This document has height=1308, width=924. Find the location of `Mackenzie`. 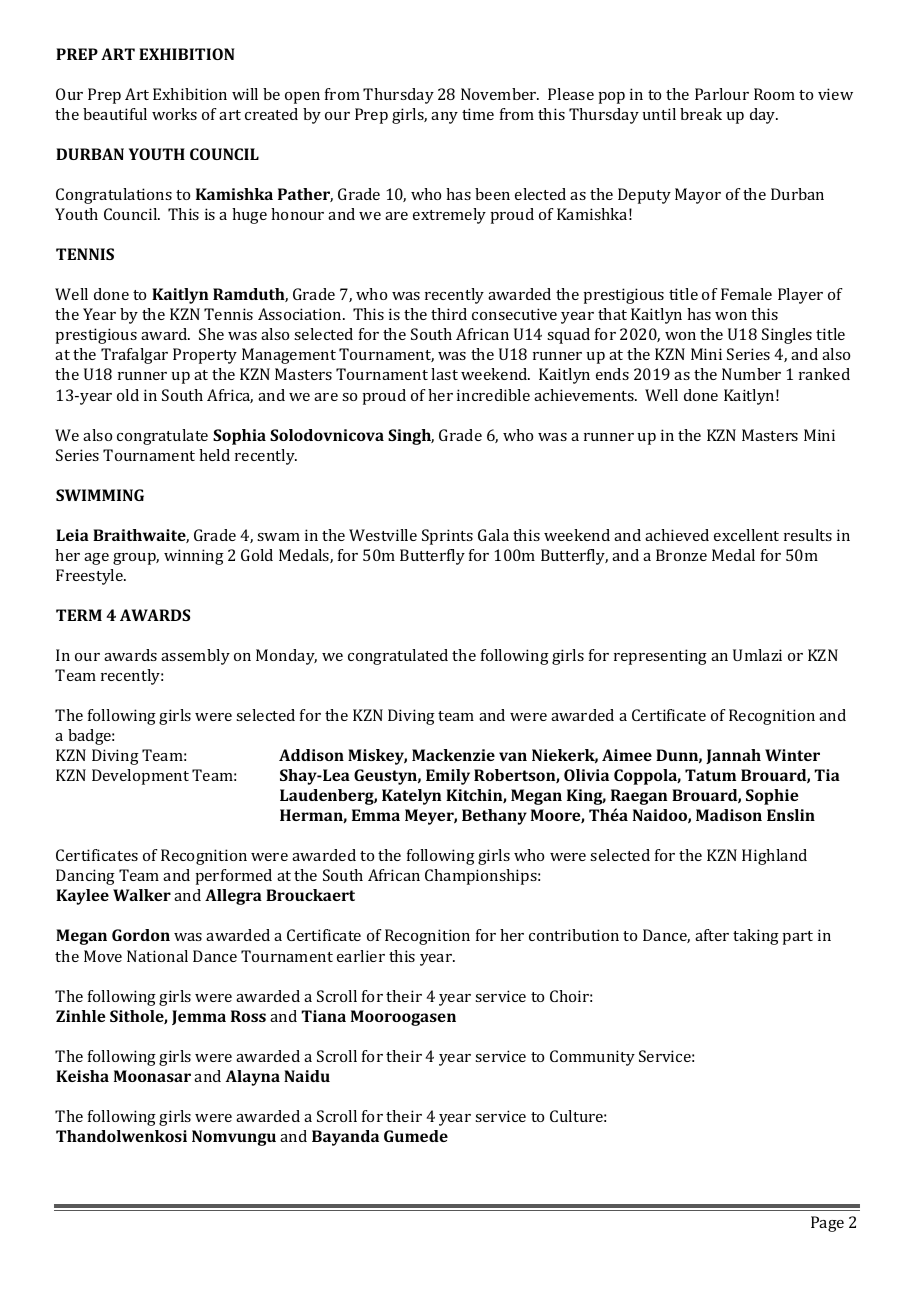

Mackenzie is located at coordinates (453, 755).
